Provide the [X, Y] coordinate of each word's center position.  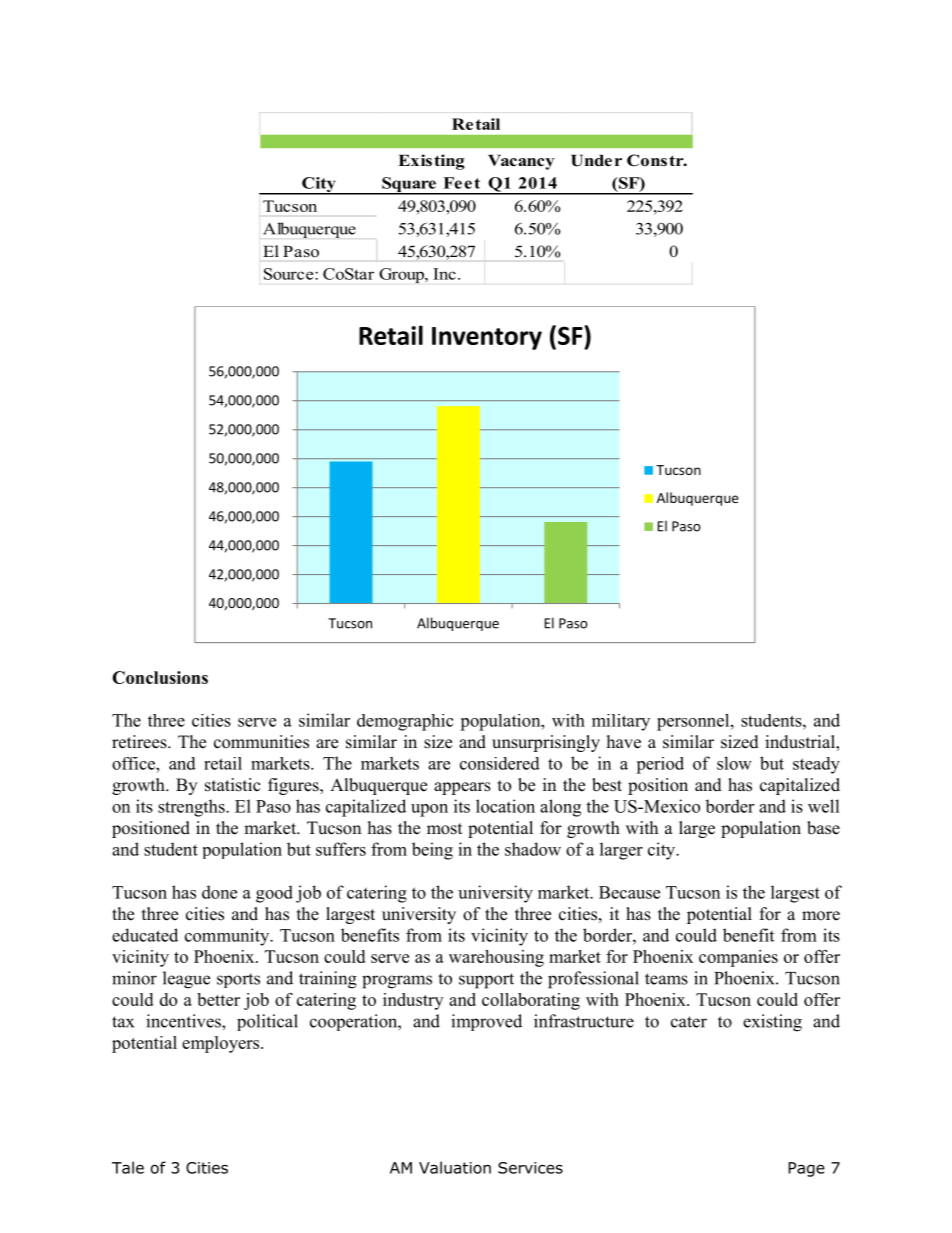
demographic [405, 722]
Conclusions [160, 677]
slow [734, 763]
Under [596, 160]
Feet [462, 183]
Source [290, 274]
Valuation [455, 1167]
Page [806, 1169]
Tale [128, 1167]
